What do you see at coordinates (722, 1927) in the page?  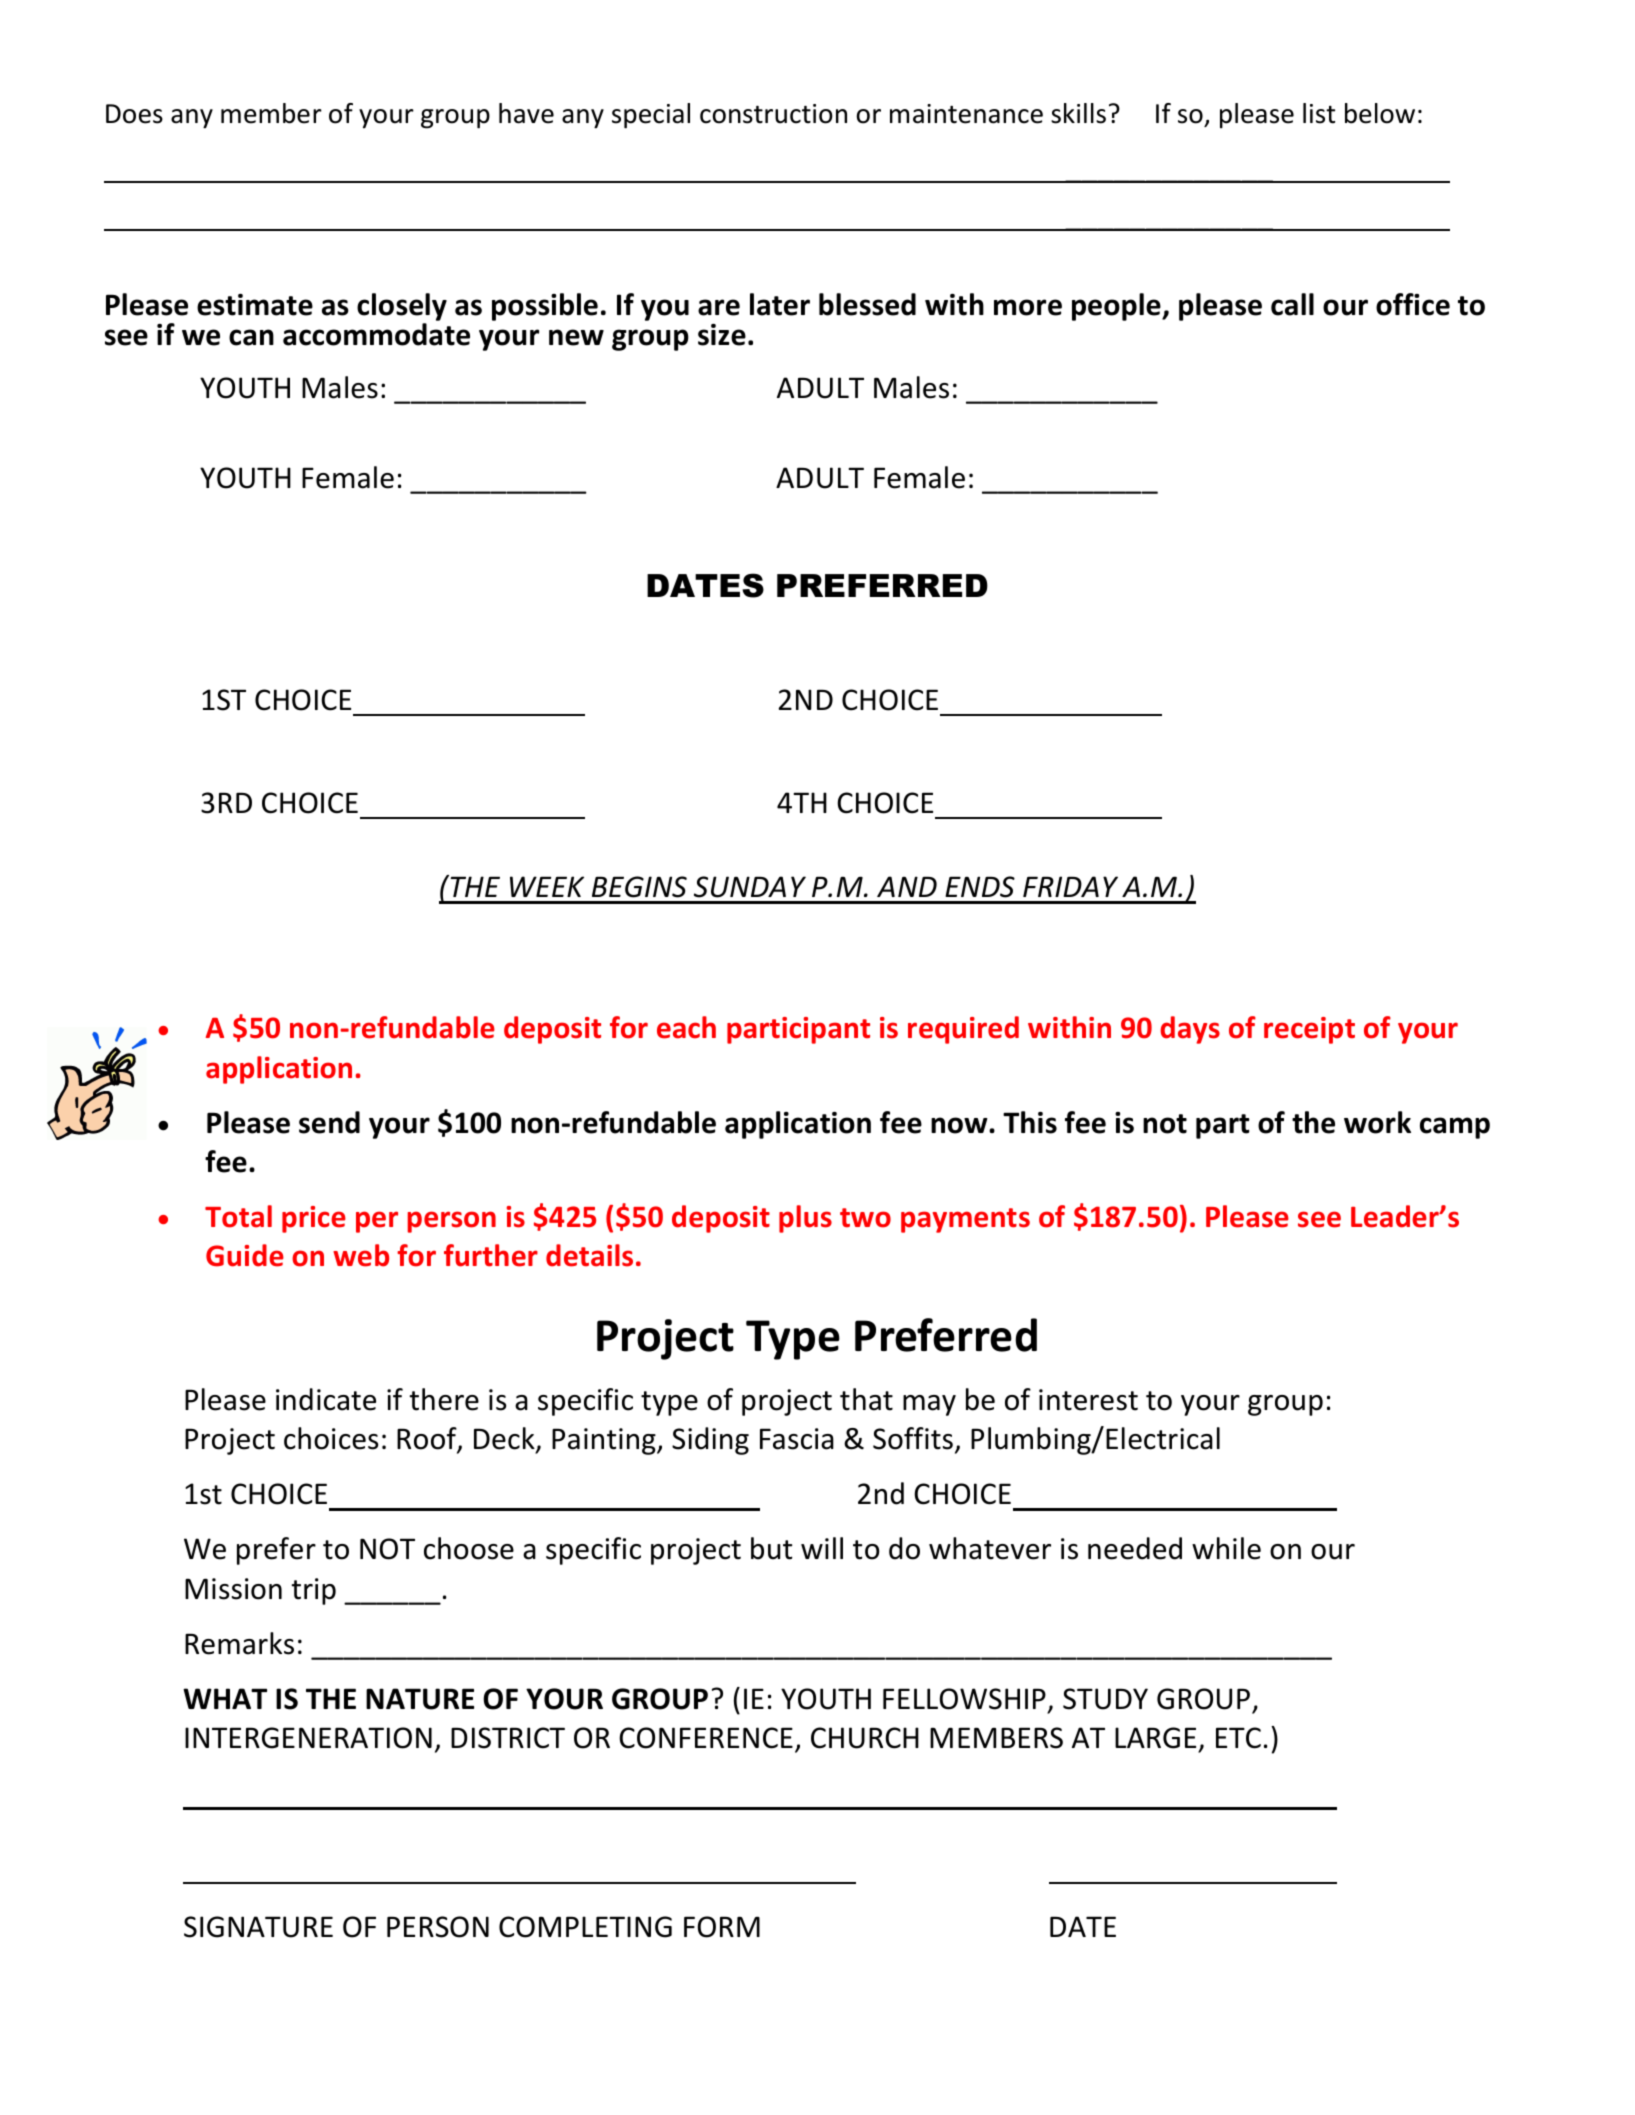 I see `FORM` at bounding box center [722, 1927].
